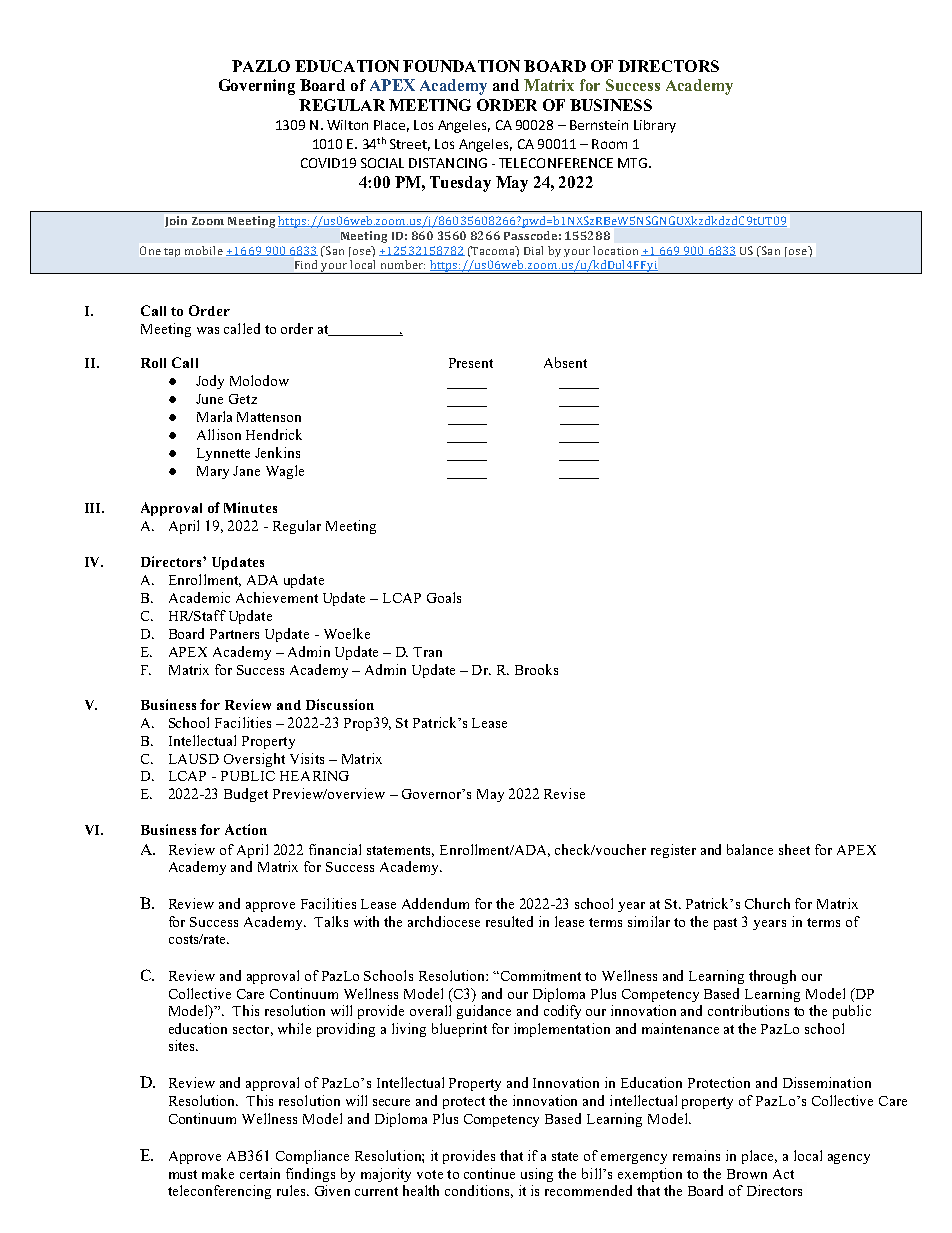  Describe the element at coordinates (427, 652) in the page. I see `Tran` at that location.
